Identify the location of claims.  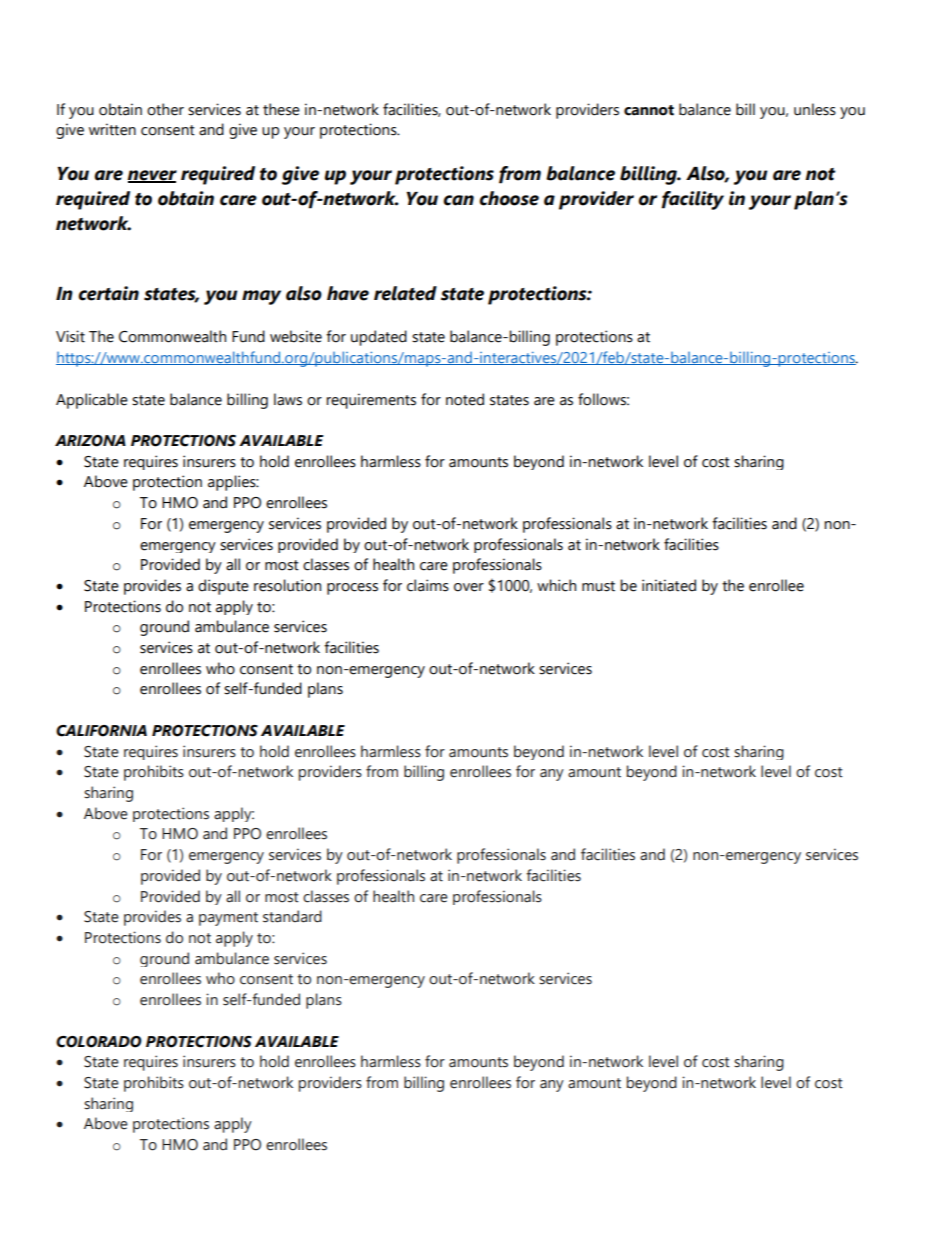
(428, 585).
